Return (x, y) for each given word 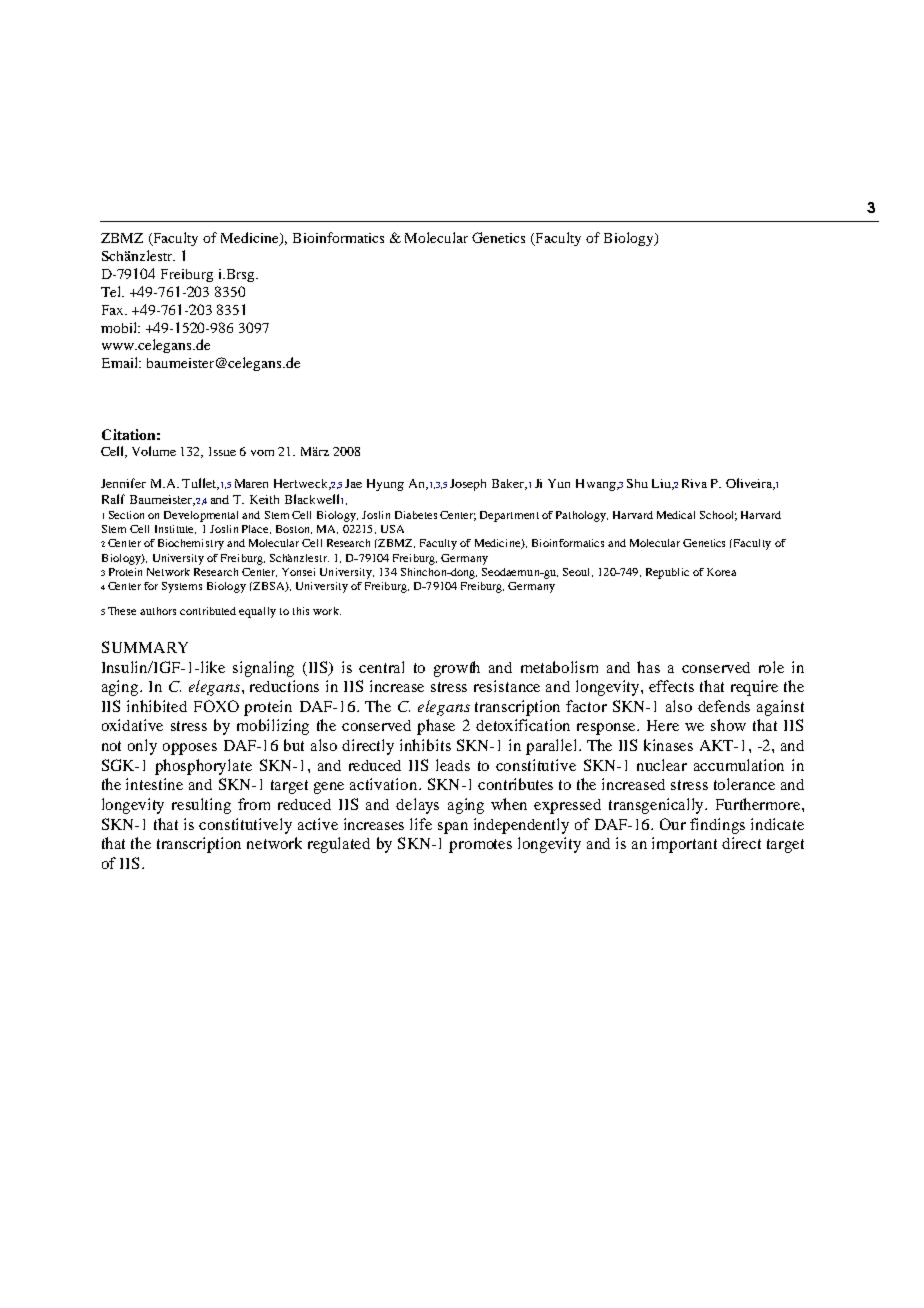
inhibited (157, 706)
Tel (112, 291)
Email (121, 362)
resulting (201, 806)
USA (392, 529)
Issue (222, 451)
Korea (721, 572)
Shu (637, 483)
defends (724, 706)
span (453, 828)
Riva (694, 483)
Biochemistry (191, 544)
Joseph (468, 485)
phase (436, 727)
